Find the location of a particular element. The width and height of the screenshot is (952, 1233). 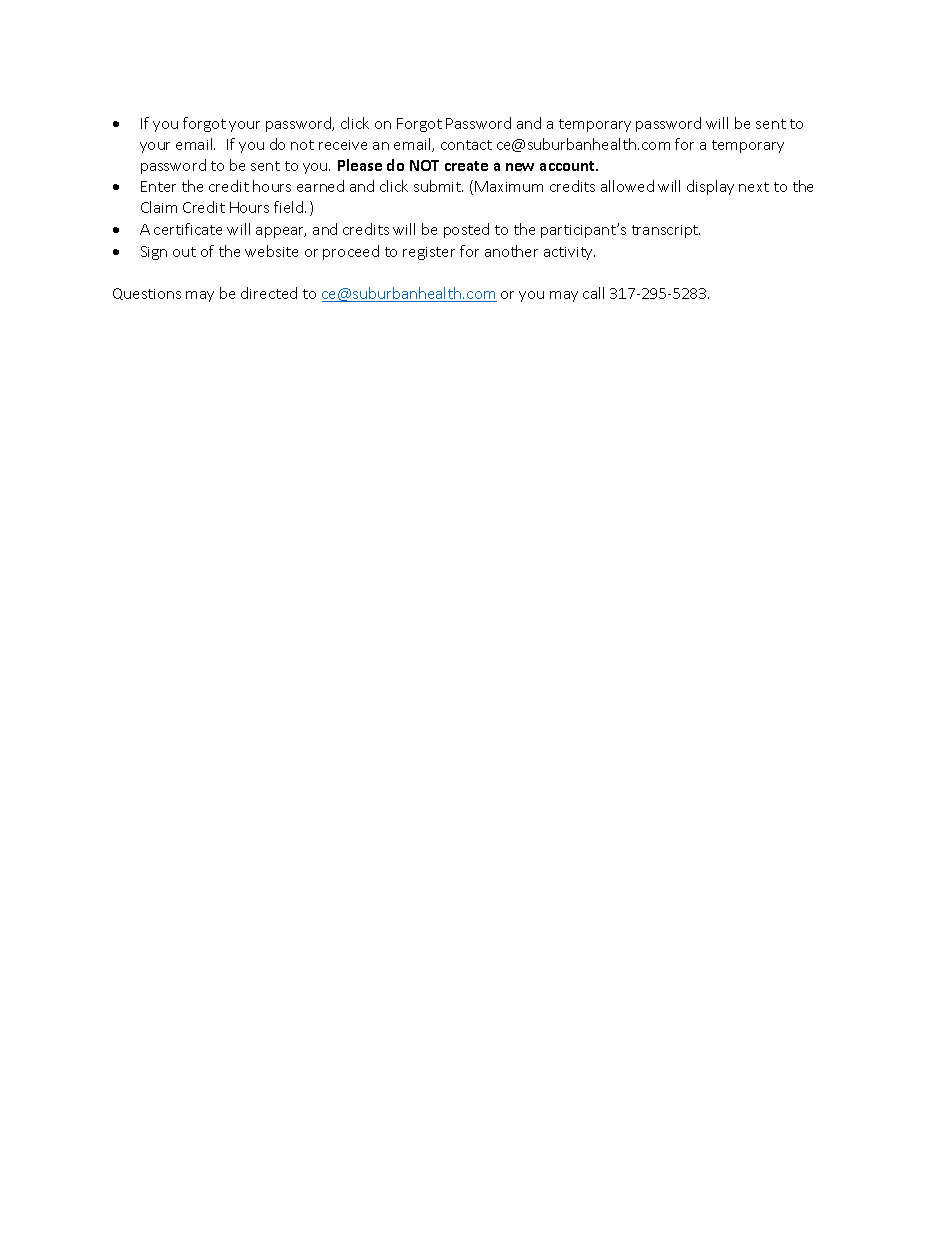

display is located at coordinates (710, 187).
